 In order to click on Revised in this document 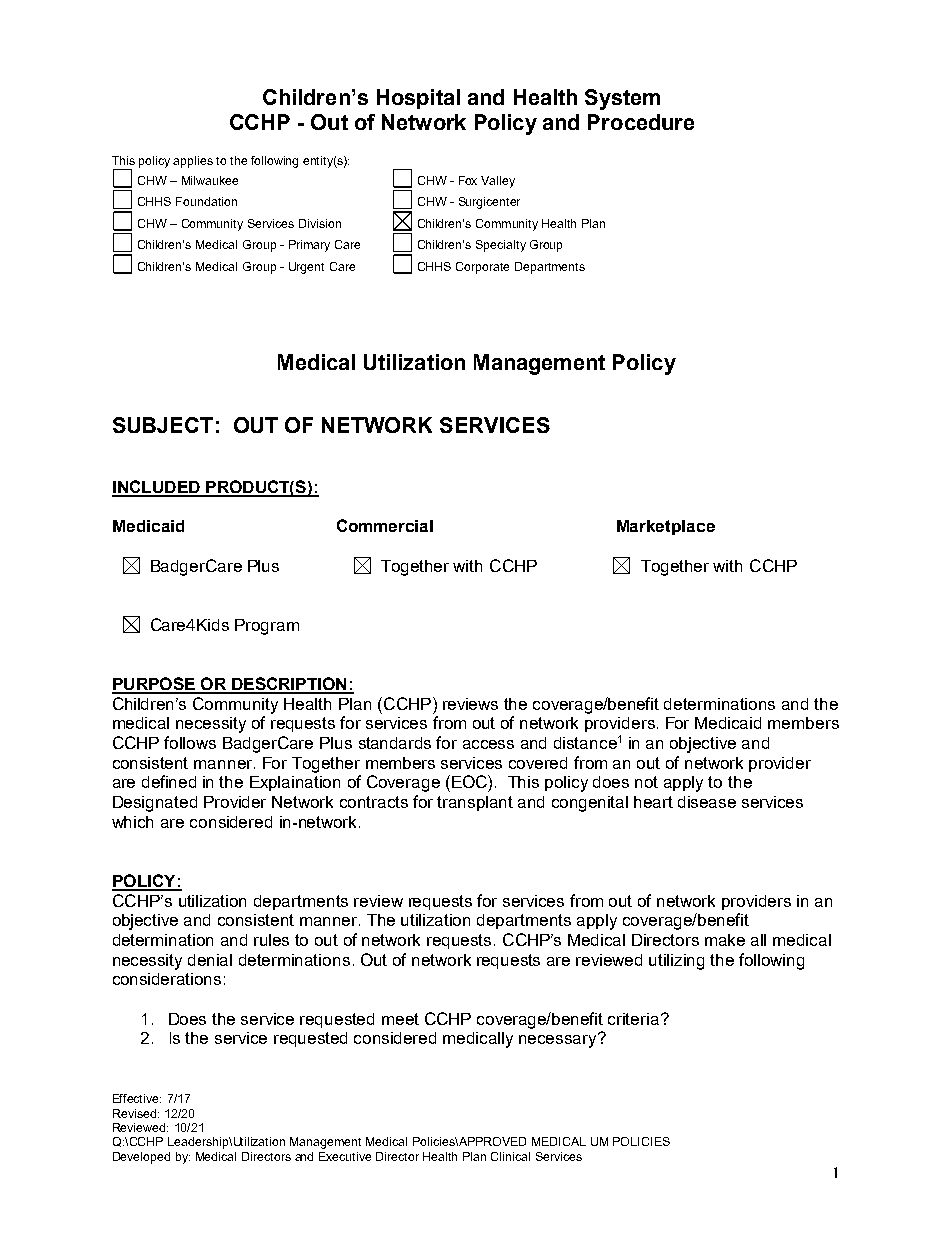, I will do `click(136, 1113)`.
